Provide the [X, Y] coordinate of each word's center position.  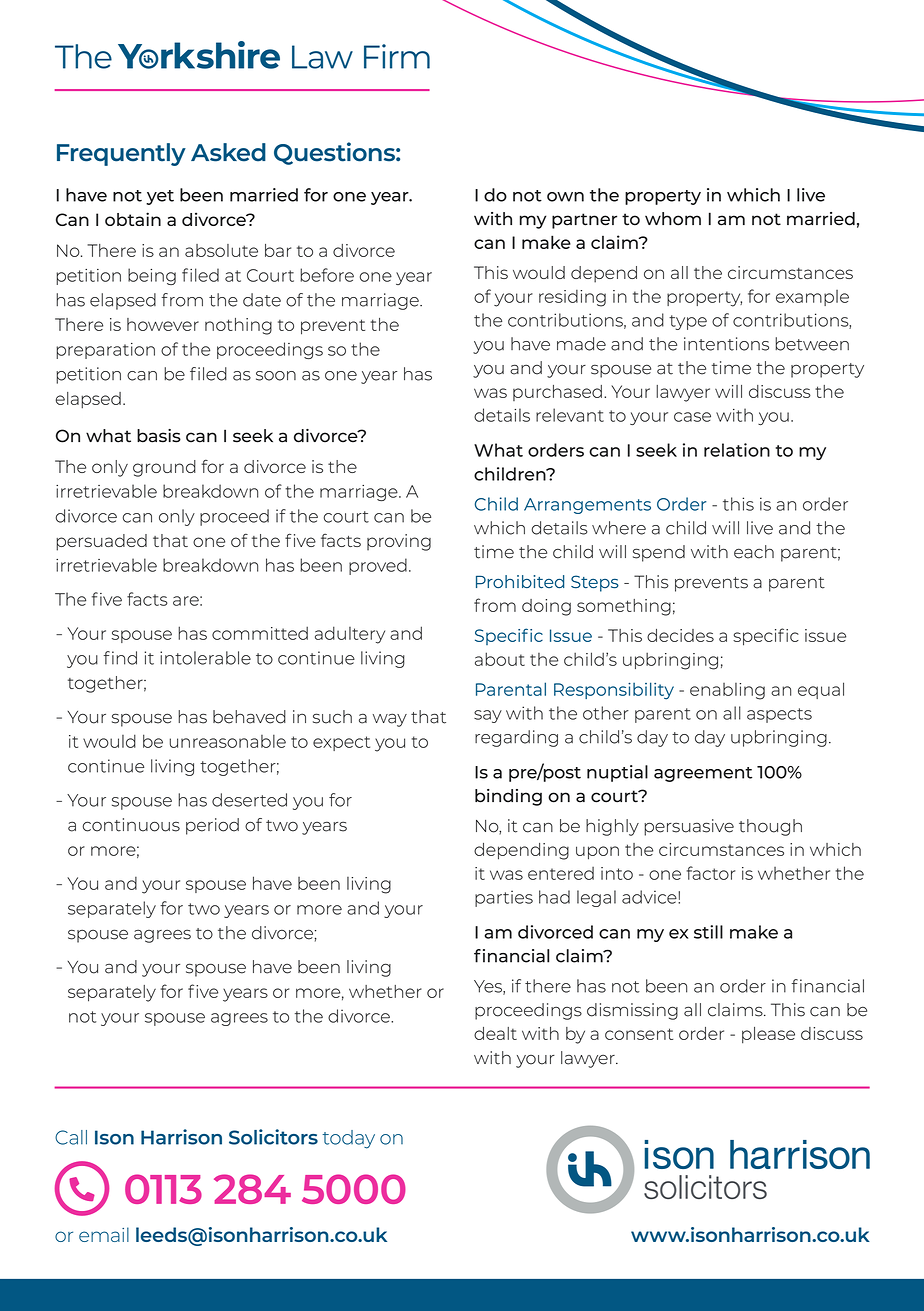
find [120, 658]
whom [673, 219]
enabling [727, 691]
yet [160, 197]
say [488, 716]
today [348, 1139]
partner [584, 221]
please [768, 1035]
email [104, 1234]
